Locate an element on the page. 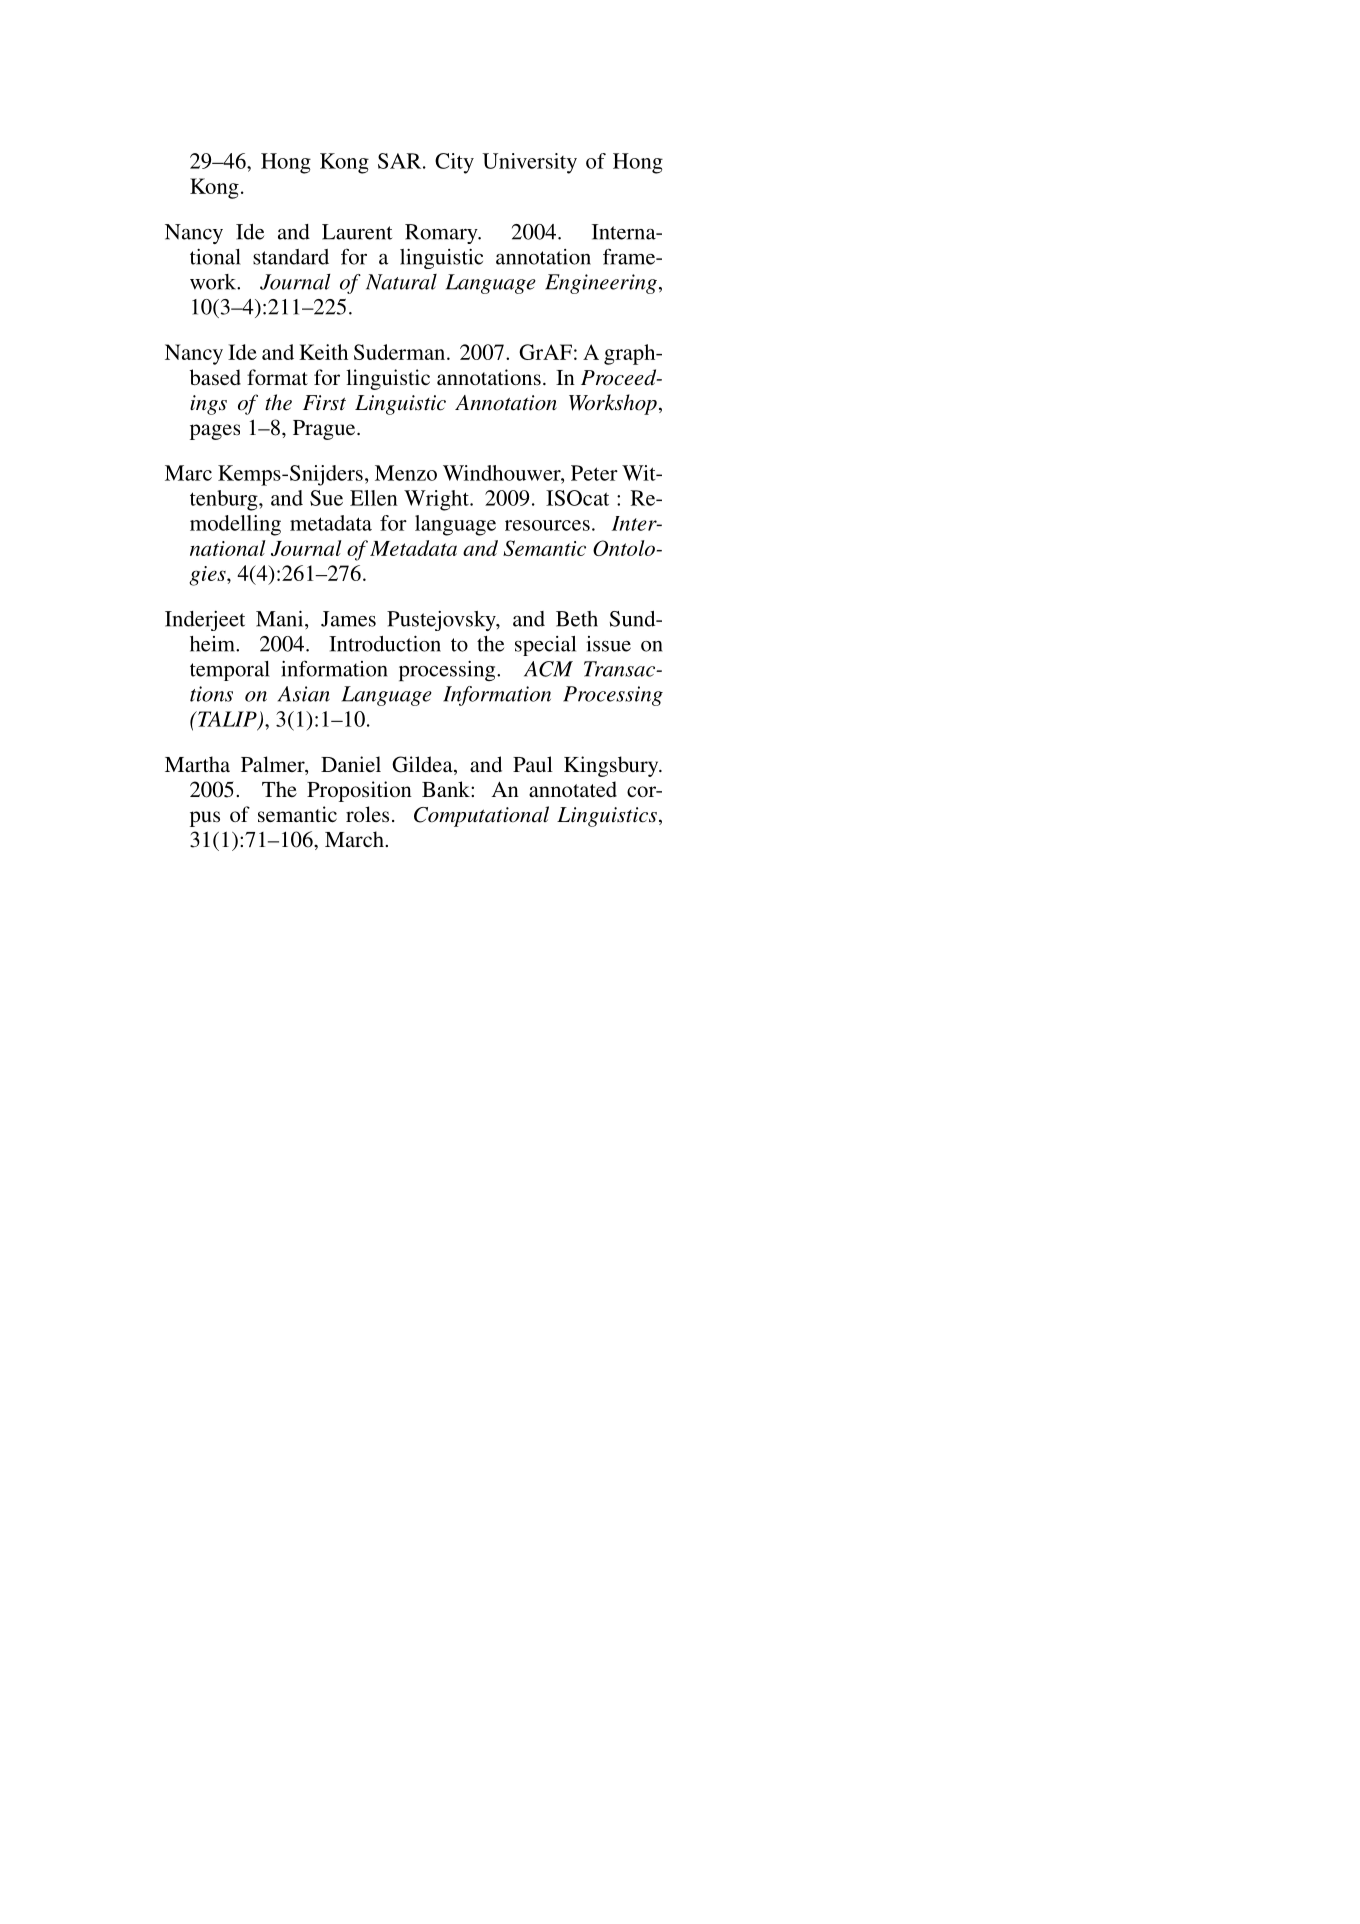 This image has height=1924, width=1360. Peter is located at coordinates (594, 473).
